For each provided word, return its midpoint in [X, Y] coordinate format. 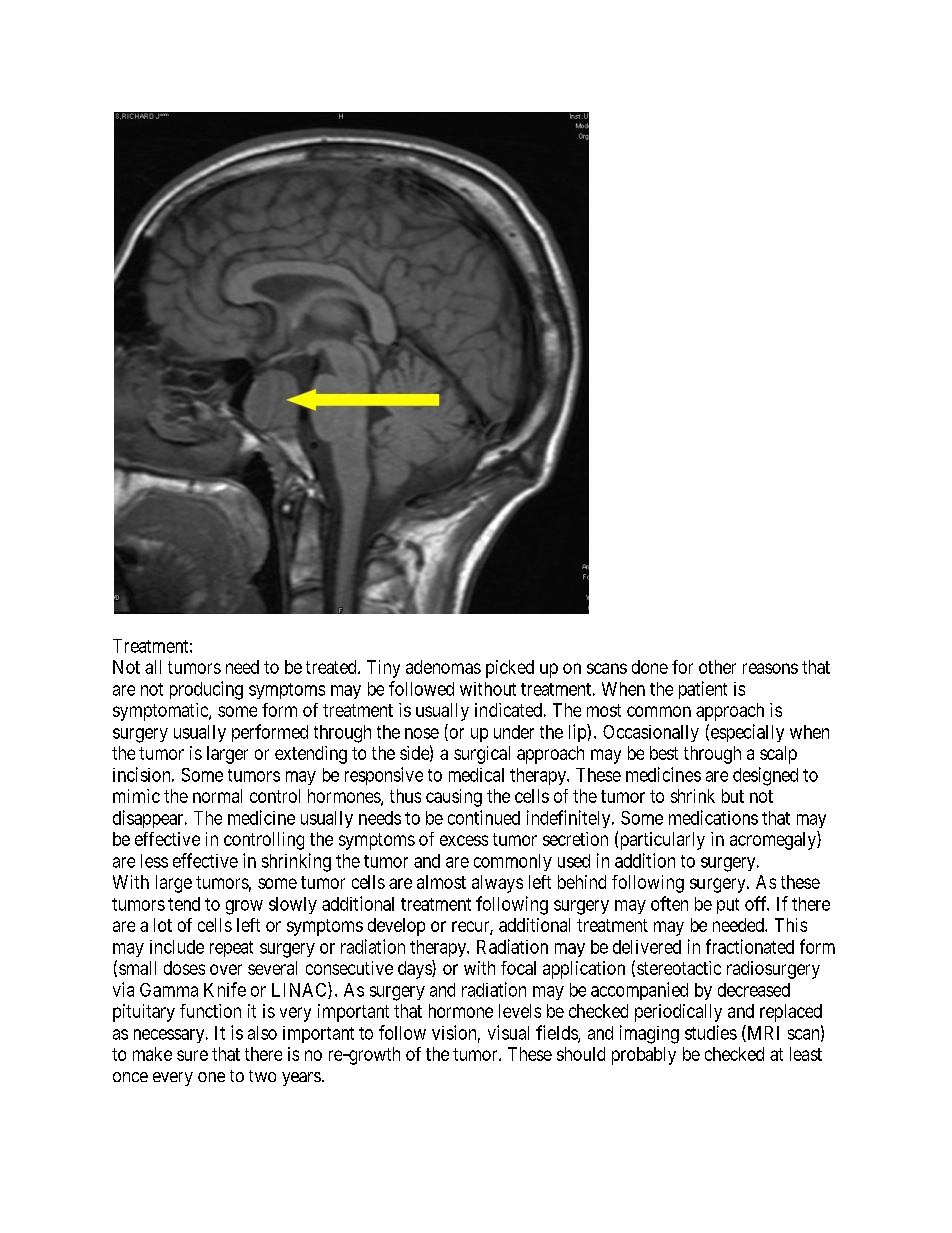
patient [703, 690]
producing [206, 690]
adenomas [443, 667]
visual [508, 1032]
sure [192, 1055]
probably [644, 1056]
